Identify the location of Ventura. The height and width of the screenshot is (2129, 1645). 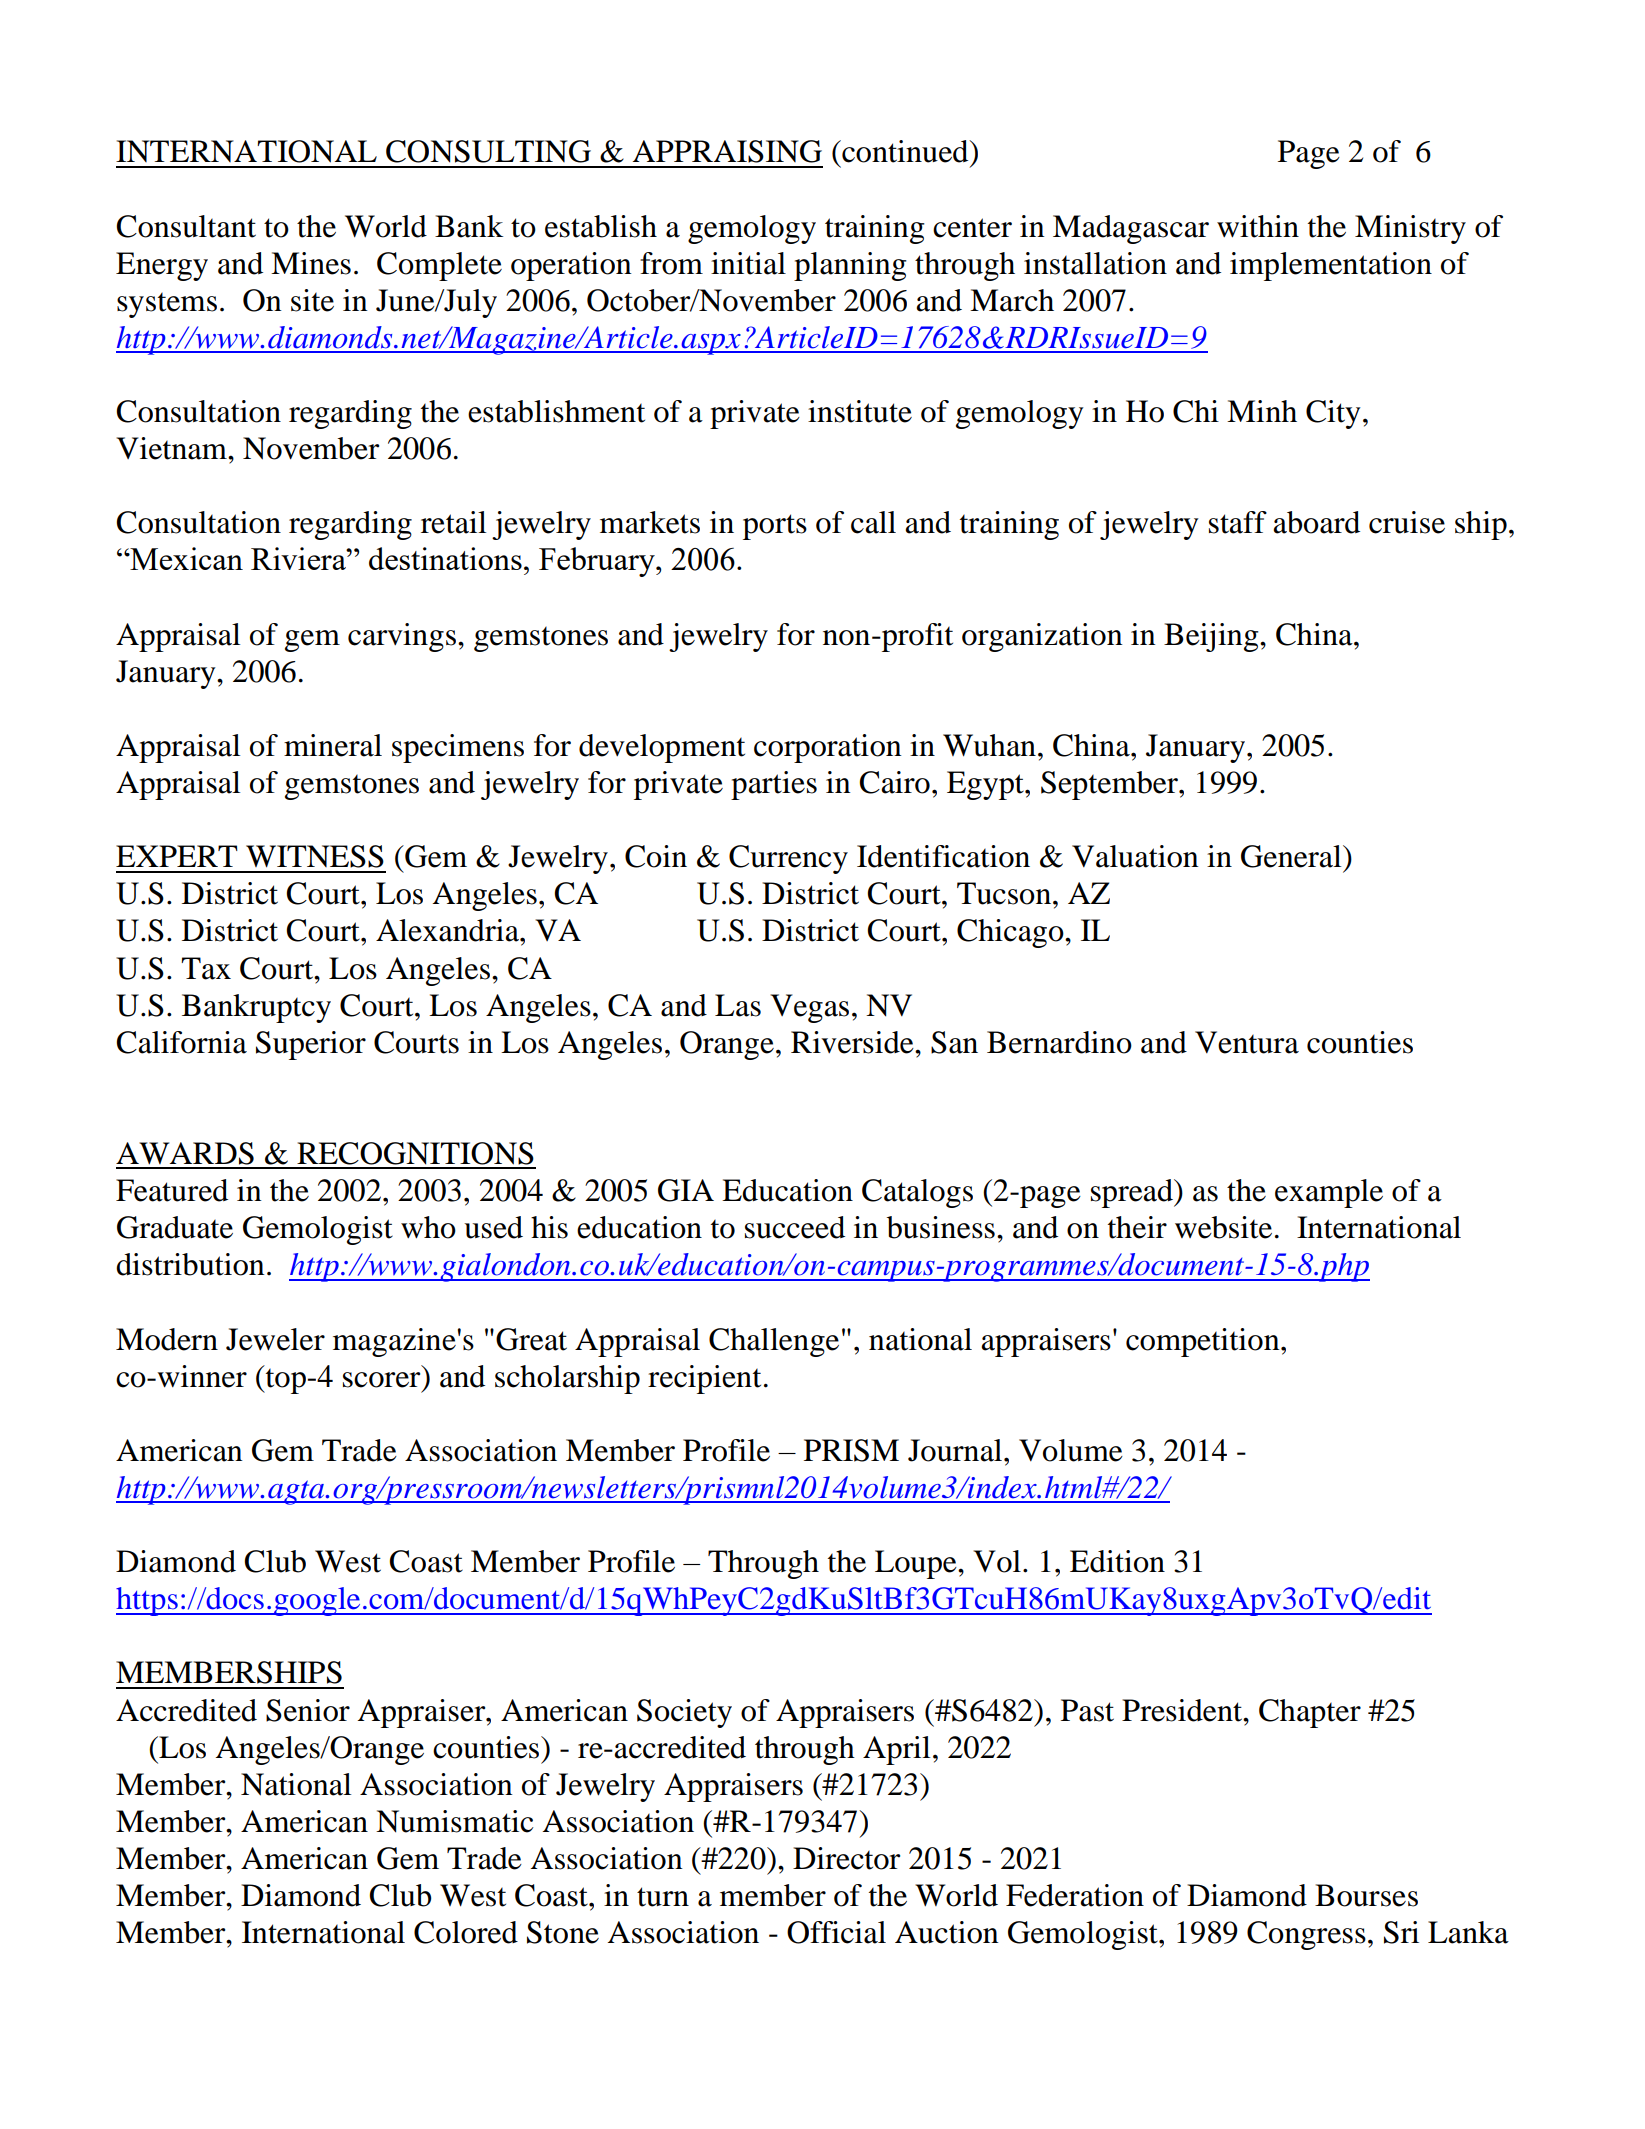
(1247, 1042).
